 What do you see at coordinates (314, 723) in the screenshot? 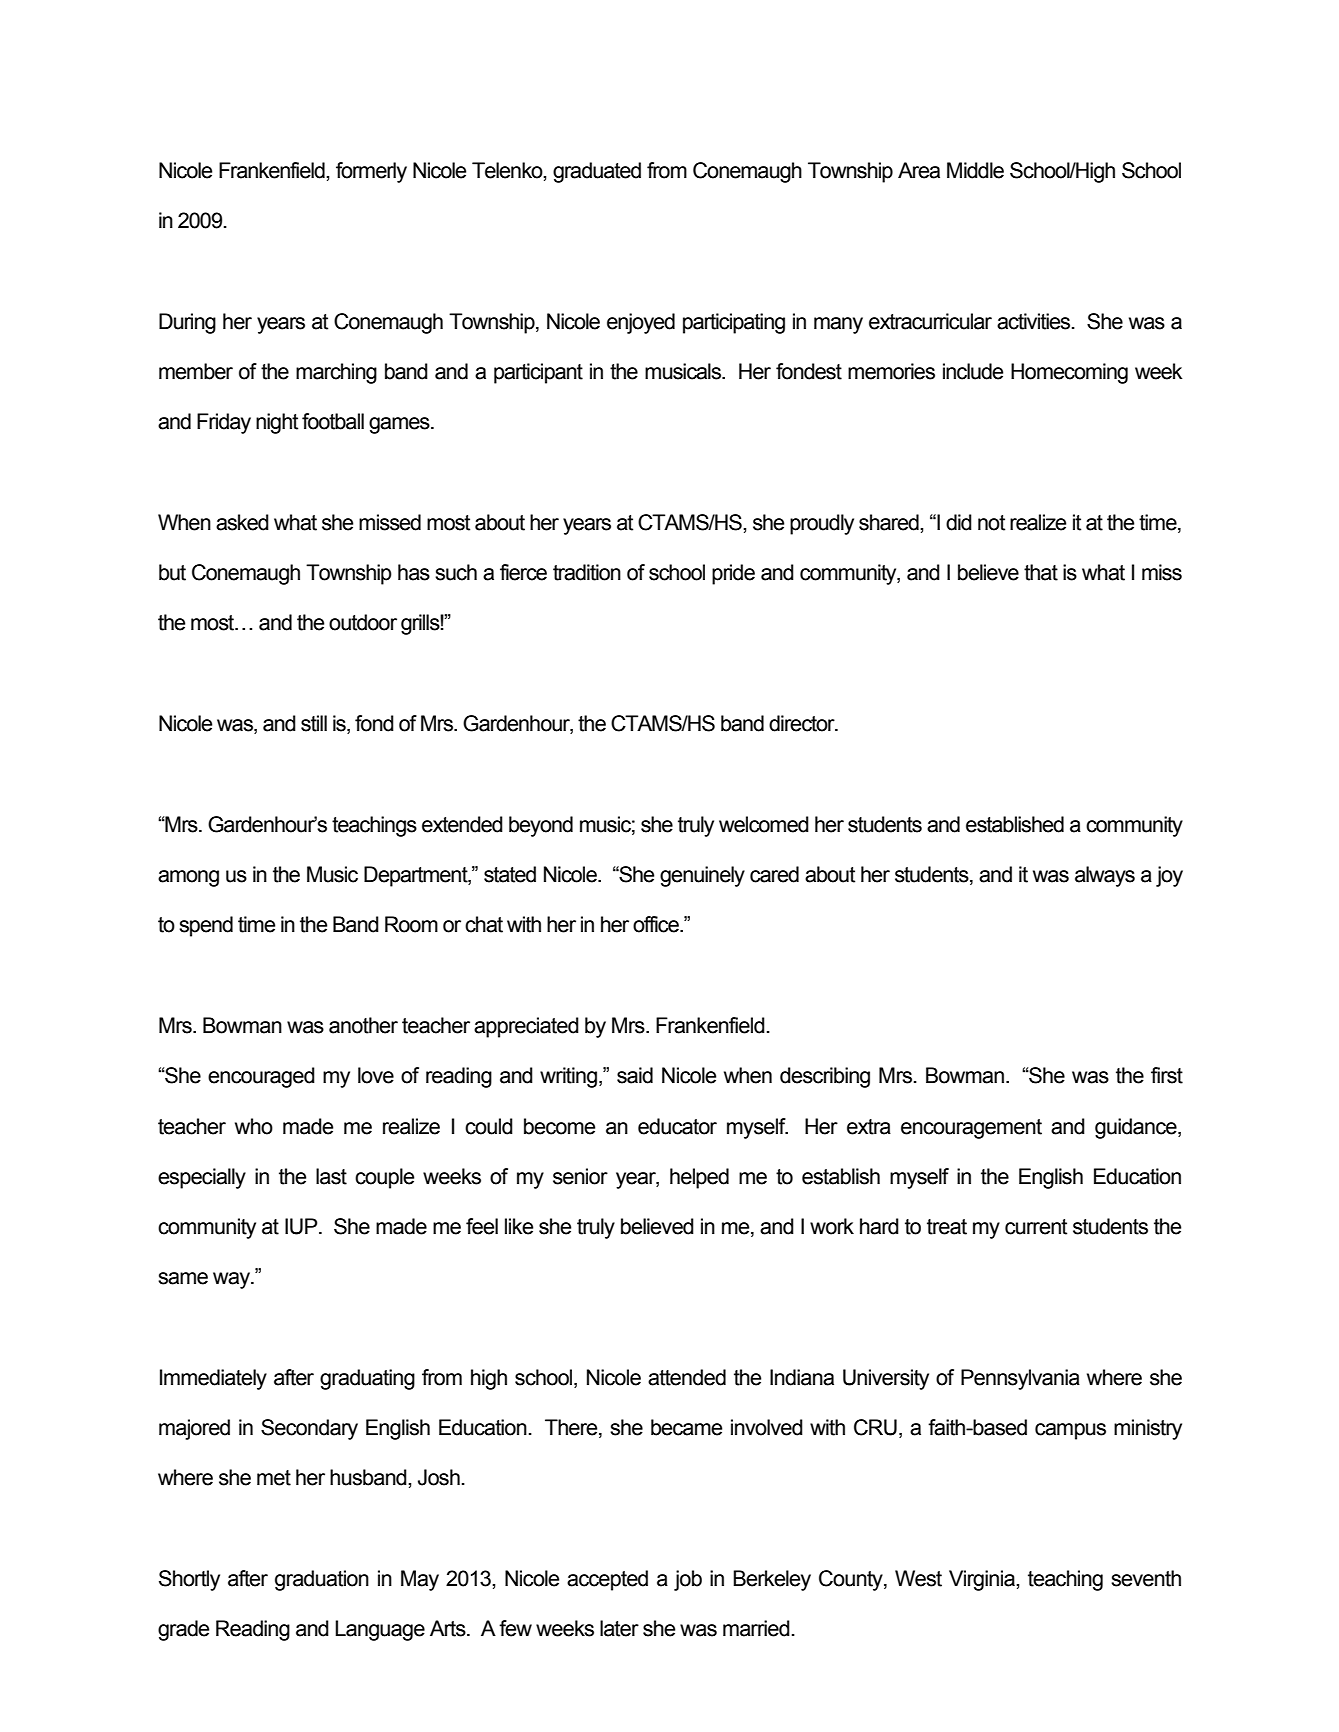
I see `still` at bounding box center [314, 723].
